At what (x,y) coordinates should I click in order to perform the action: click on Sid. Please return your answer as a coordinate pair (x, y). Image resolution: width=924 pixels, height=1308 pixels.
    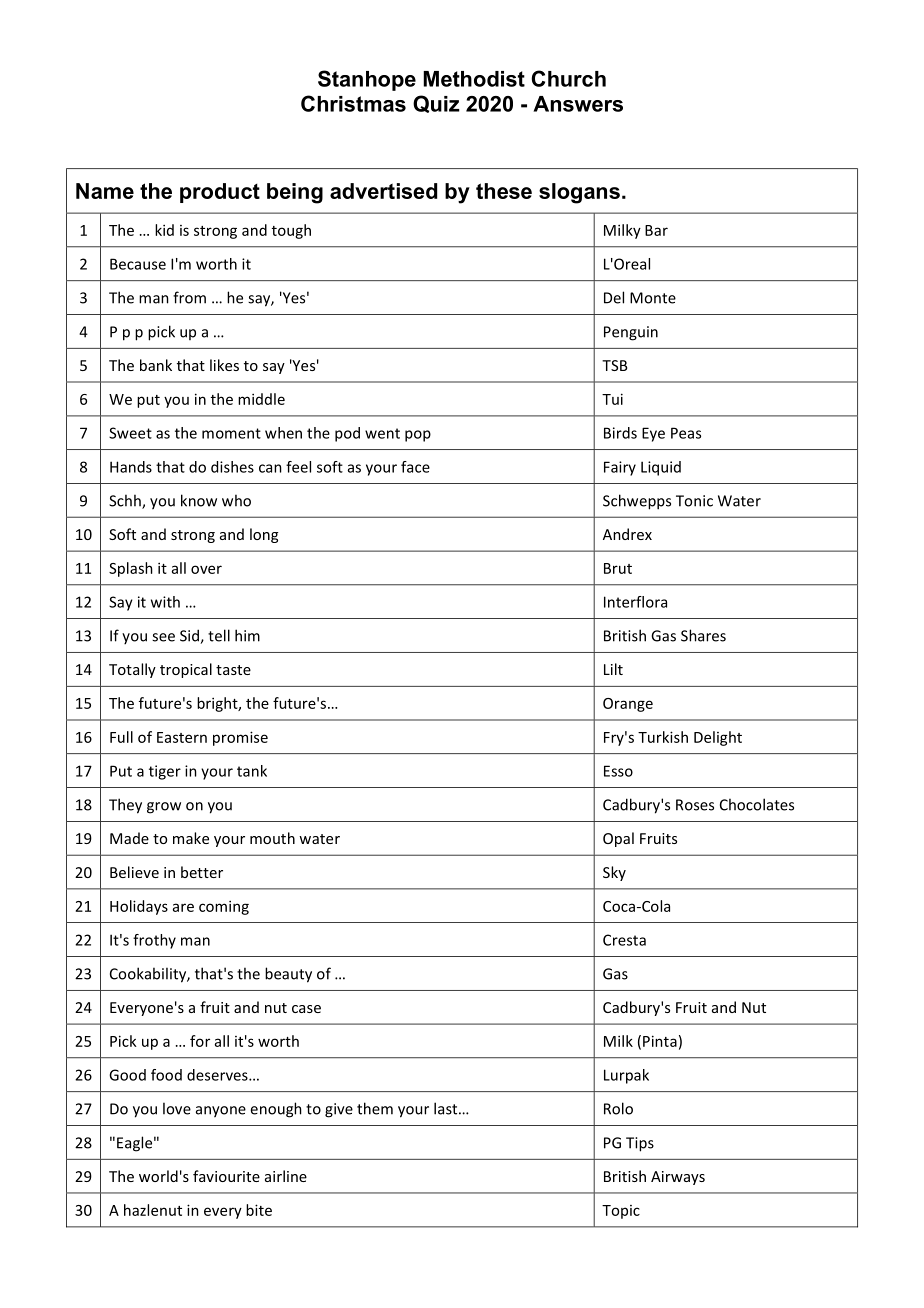
    Looking at the image, I should click on (190, 636).
